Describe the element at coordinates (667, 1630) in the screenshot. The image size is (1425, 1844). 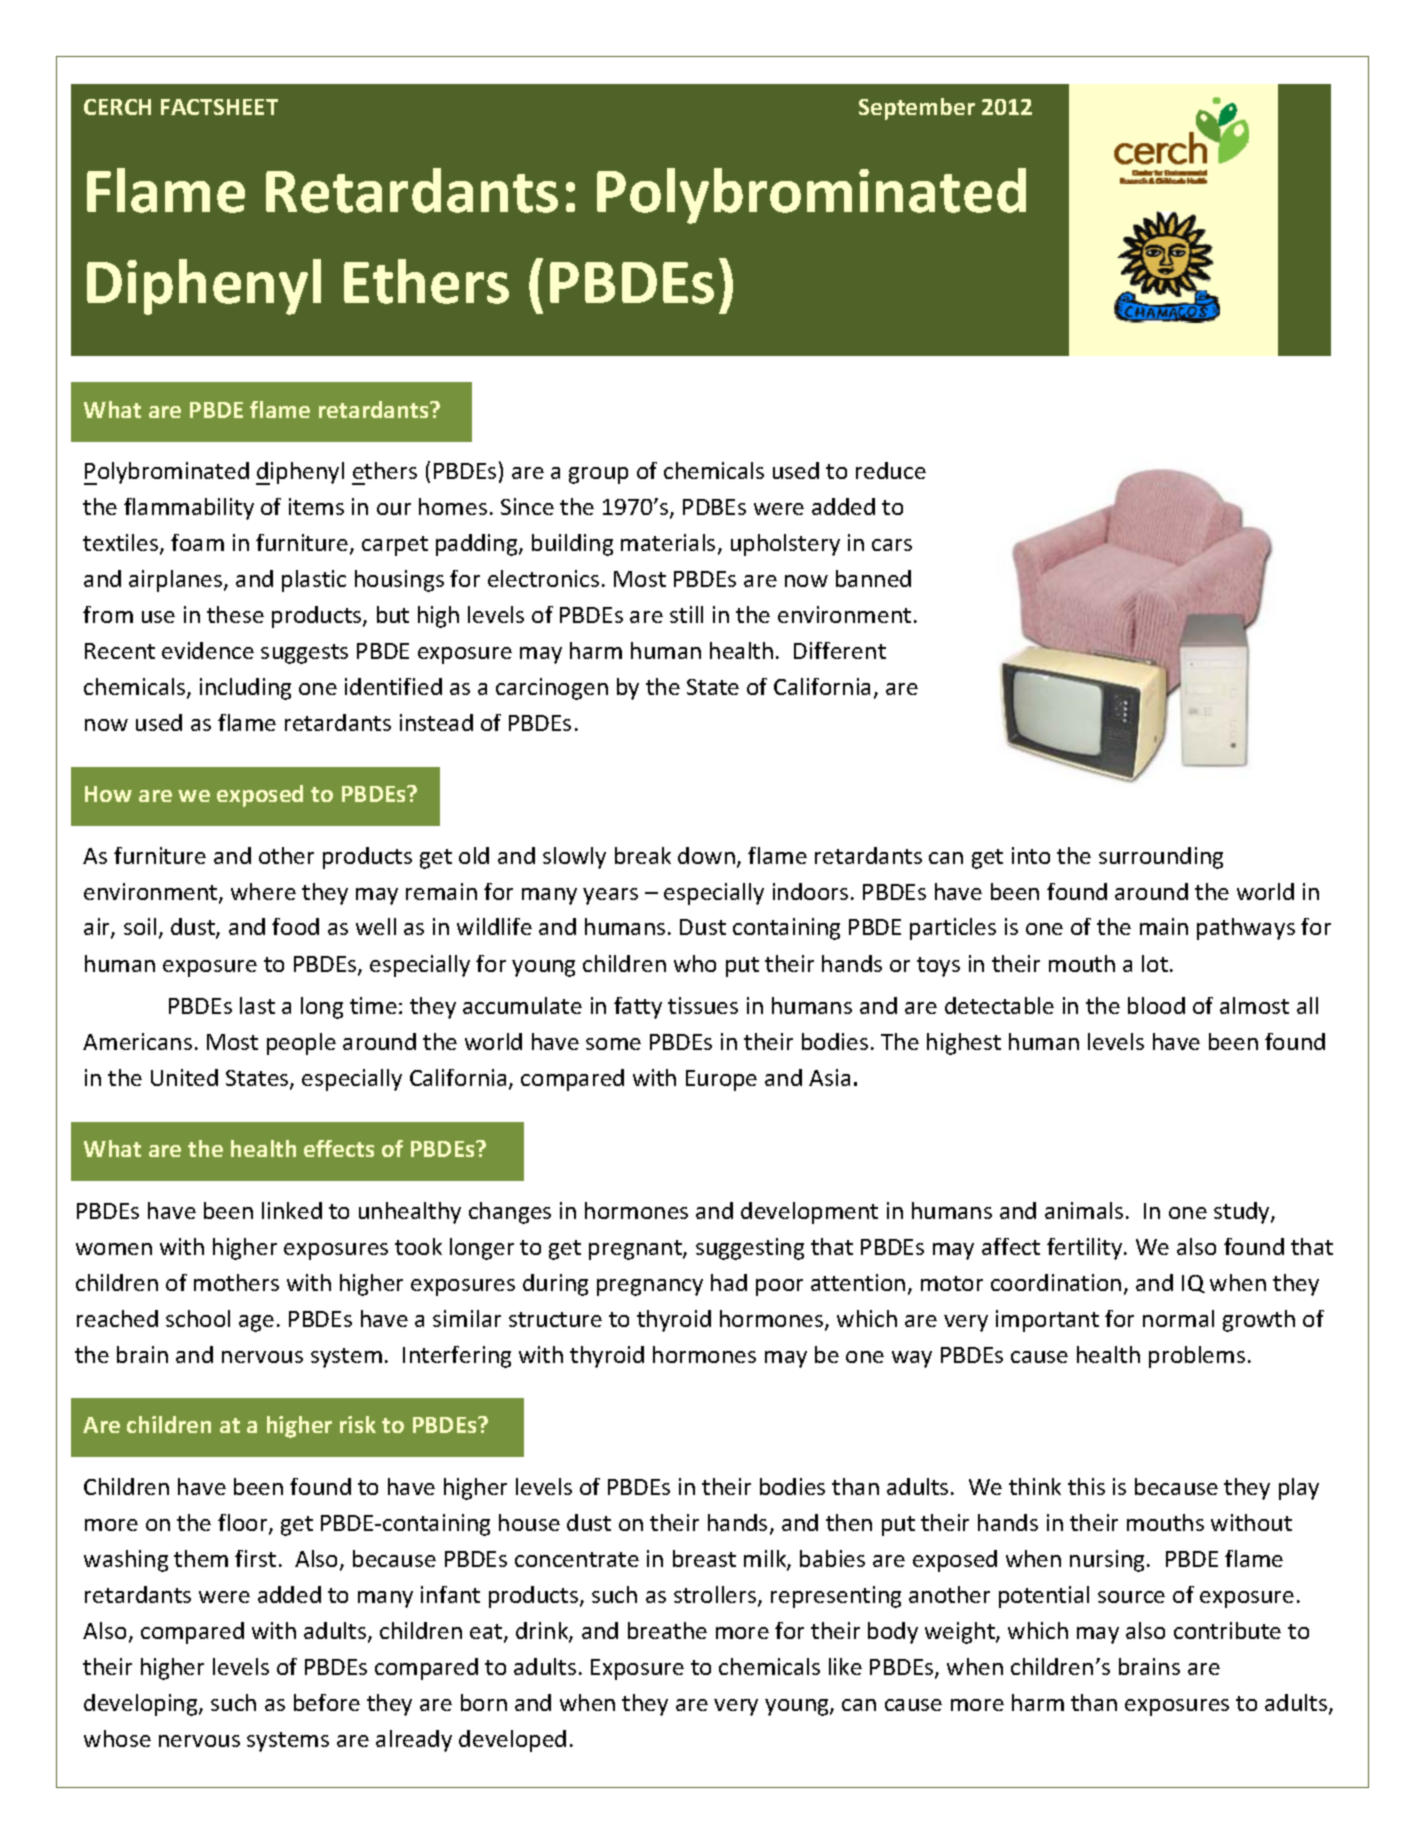
I see `breathe` at that location.
